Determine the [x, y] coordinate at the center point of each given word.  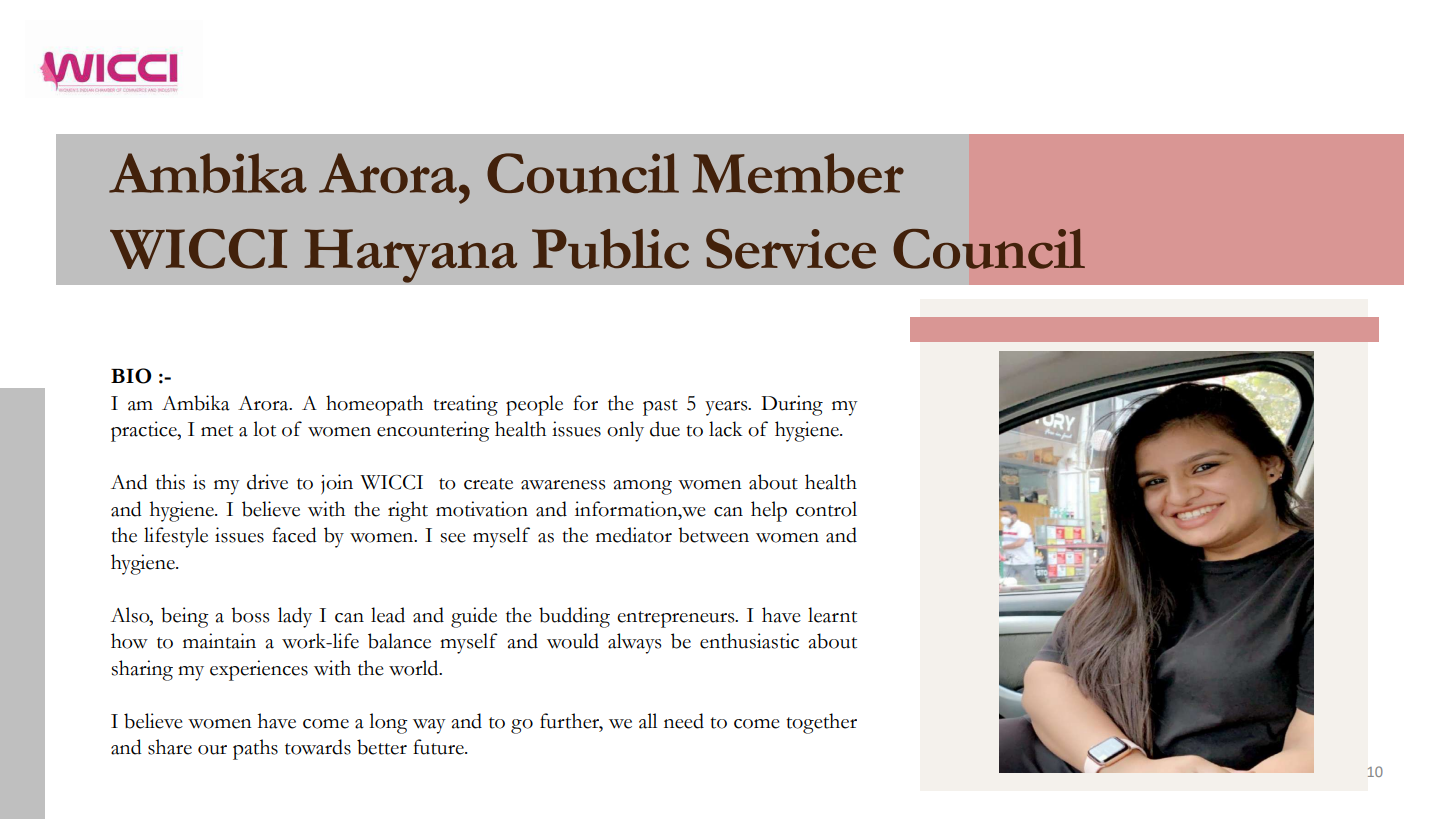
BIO [131, 376]
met [217, 431]
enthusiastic [749, 641]
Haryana [411, 256]
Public [610, 249]
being [185, 617]
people [534, 405]
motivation [482, 509]
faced [294, 535]
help [769, 511]
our [212, 750]
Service [791, 249]
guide [474, 617]
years [727, 408]
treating [465, 405]
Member [798, 173]
